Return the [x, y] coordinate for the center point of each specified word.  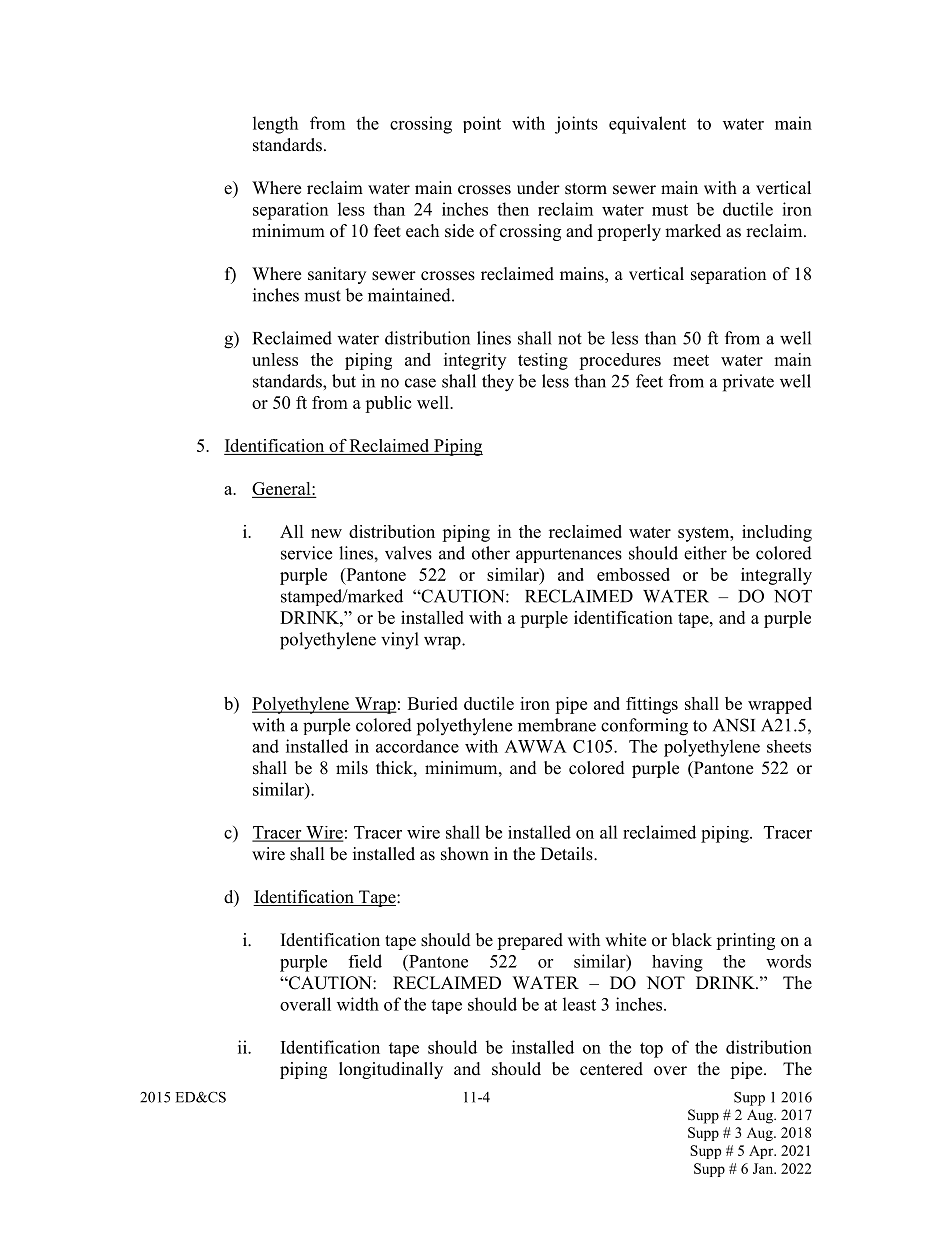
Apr [762, 1152]
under [538, 188]
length [275, 125]
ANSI [734, 725]
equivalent [647, 125]
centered [611, 1069]
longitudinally [391, 1070]
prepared [530, 941]
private [748, 383]
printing [745, 941]
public [388, 404]
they [498, 383]
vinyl [400, 641]
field [365, 961]
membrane [557, 725]
